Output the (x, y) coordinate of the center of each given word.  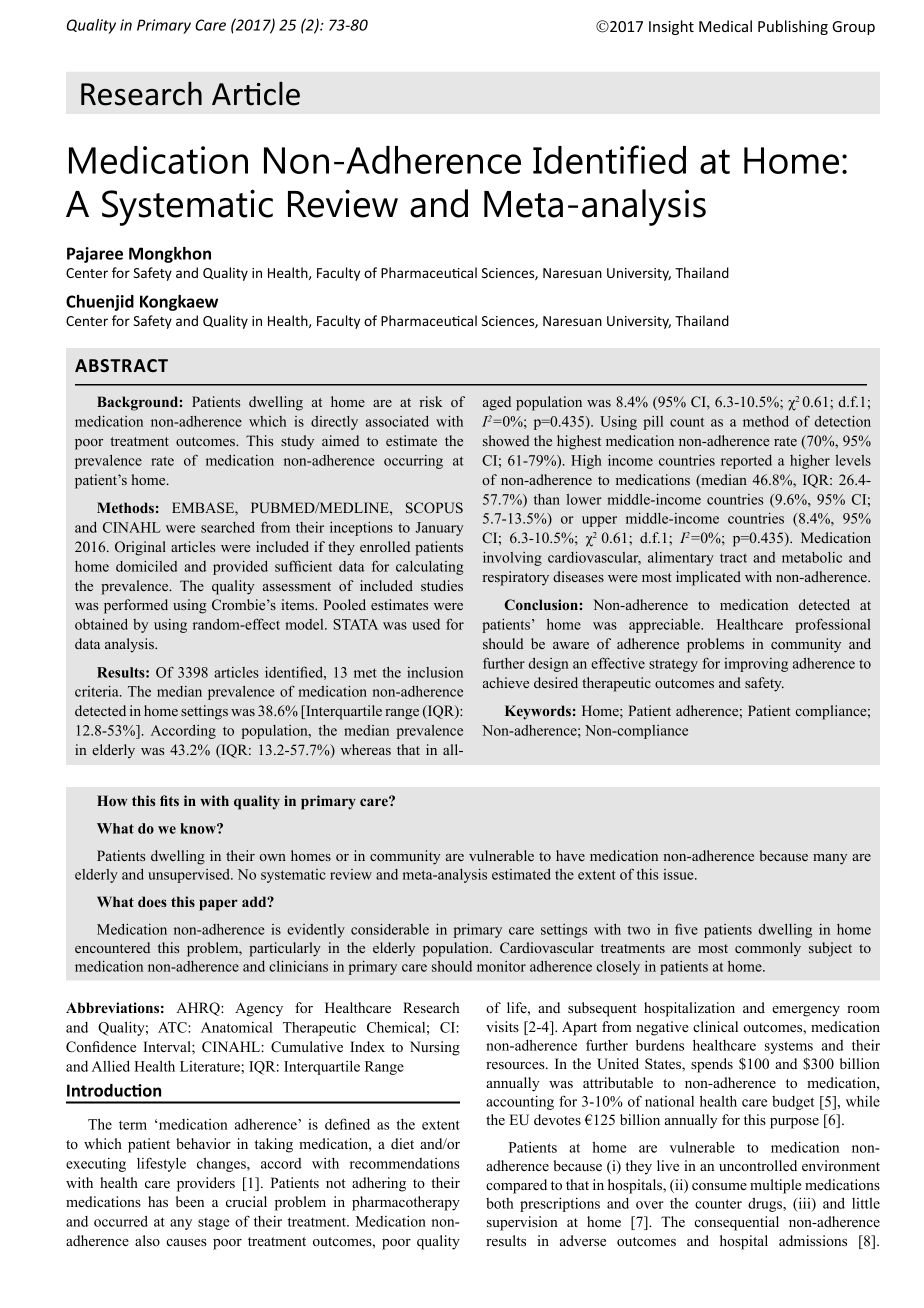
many (830, 859)
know (199, 828)
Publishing (793, 27)
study (297, 442)
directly (334, 423)
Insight (671, 27)
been (190, 1201)
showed (506, 440)
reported (746, 462)
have (570, 855)
